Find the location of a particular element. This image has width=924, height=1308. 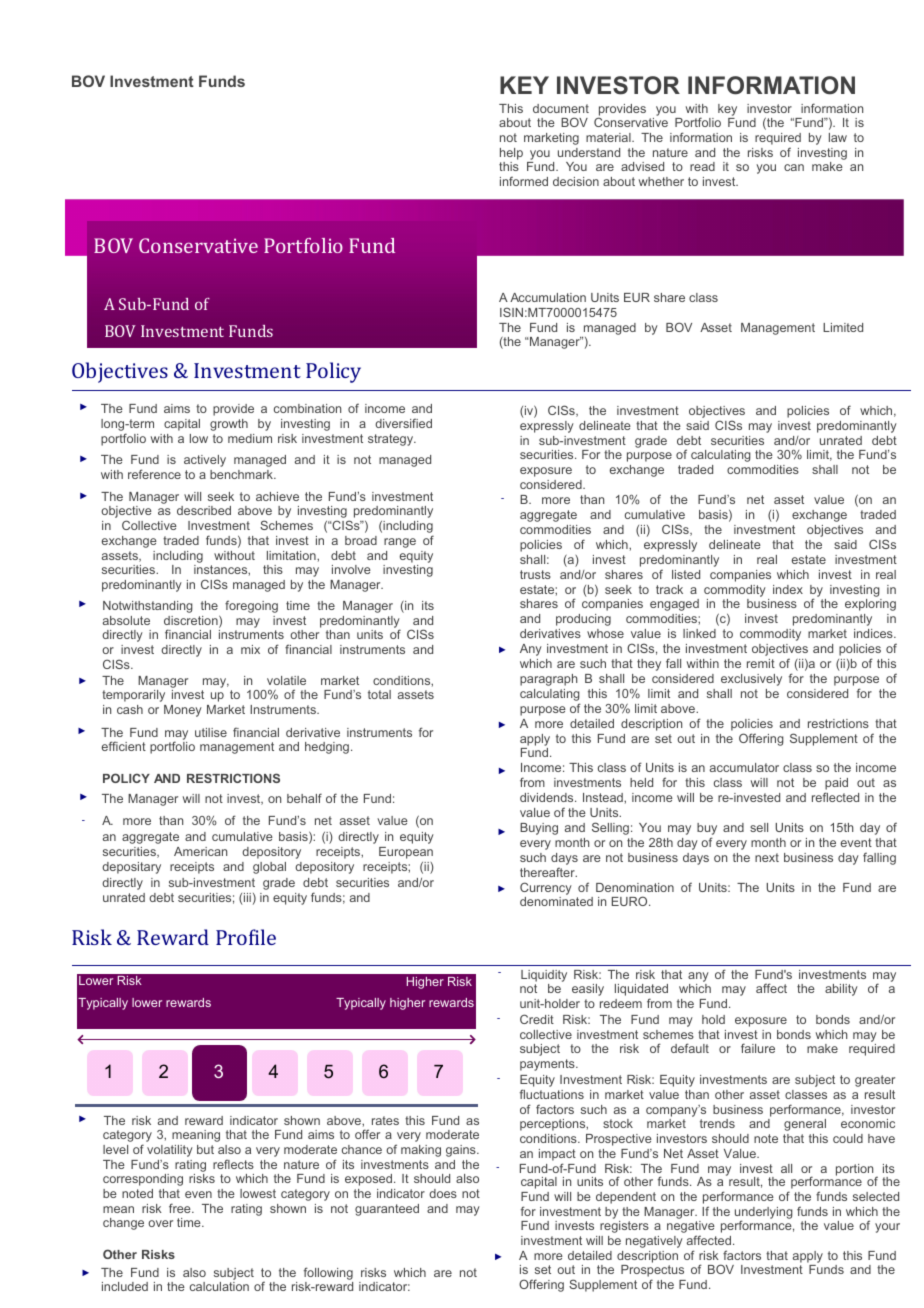

Accumulation is located at coordinates (548, 297).
